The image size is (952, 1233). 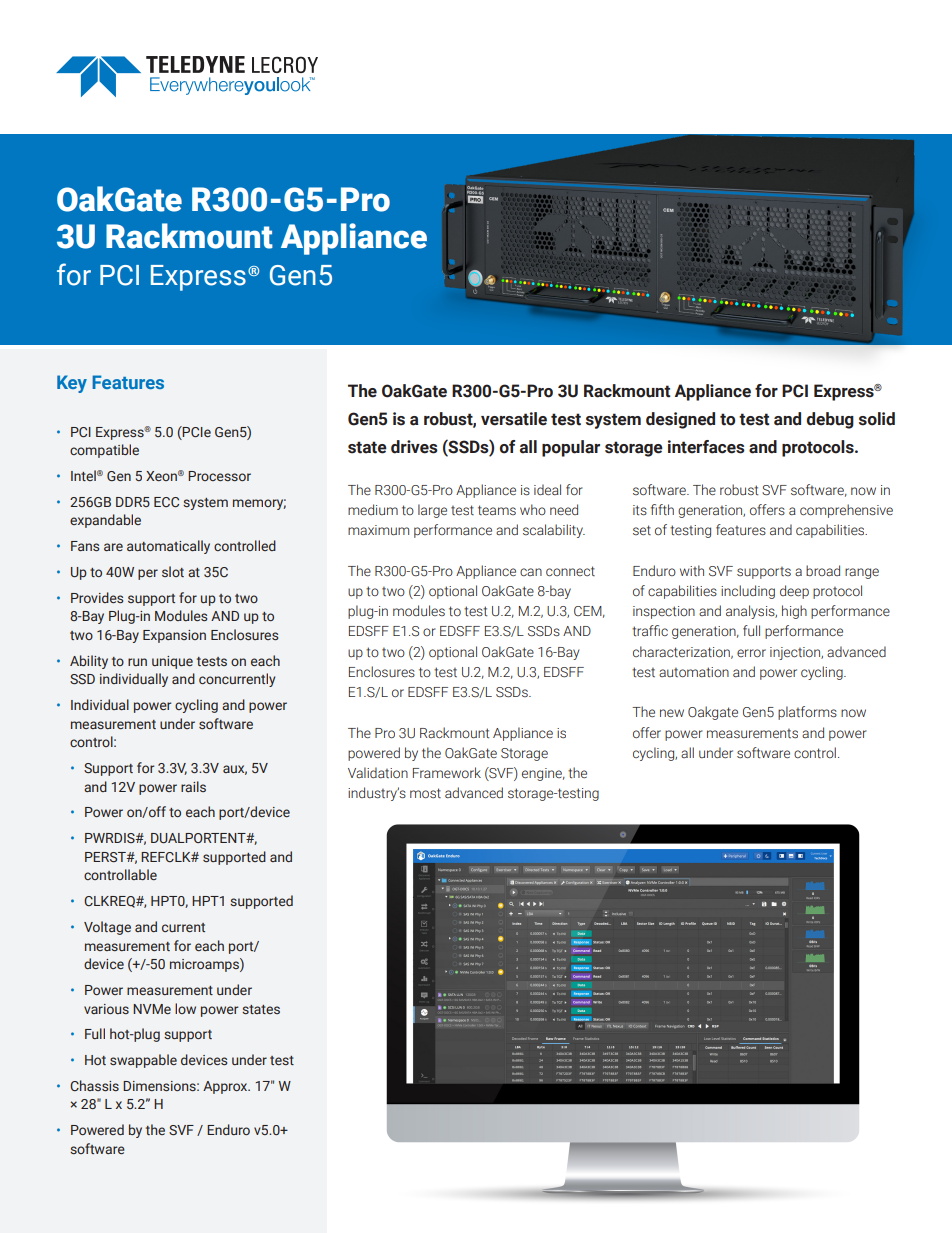 What do you see at coordinates (193, 786) in the page?
I see `rails` at bounding box center [193, 786].
